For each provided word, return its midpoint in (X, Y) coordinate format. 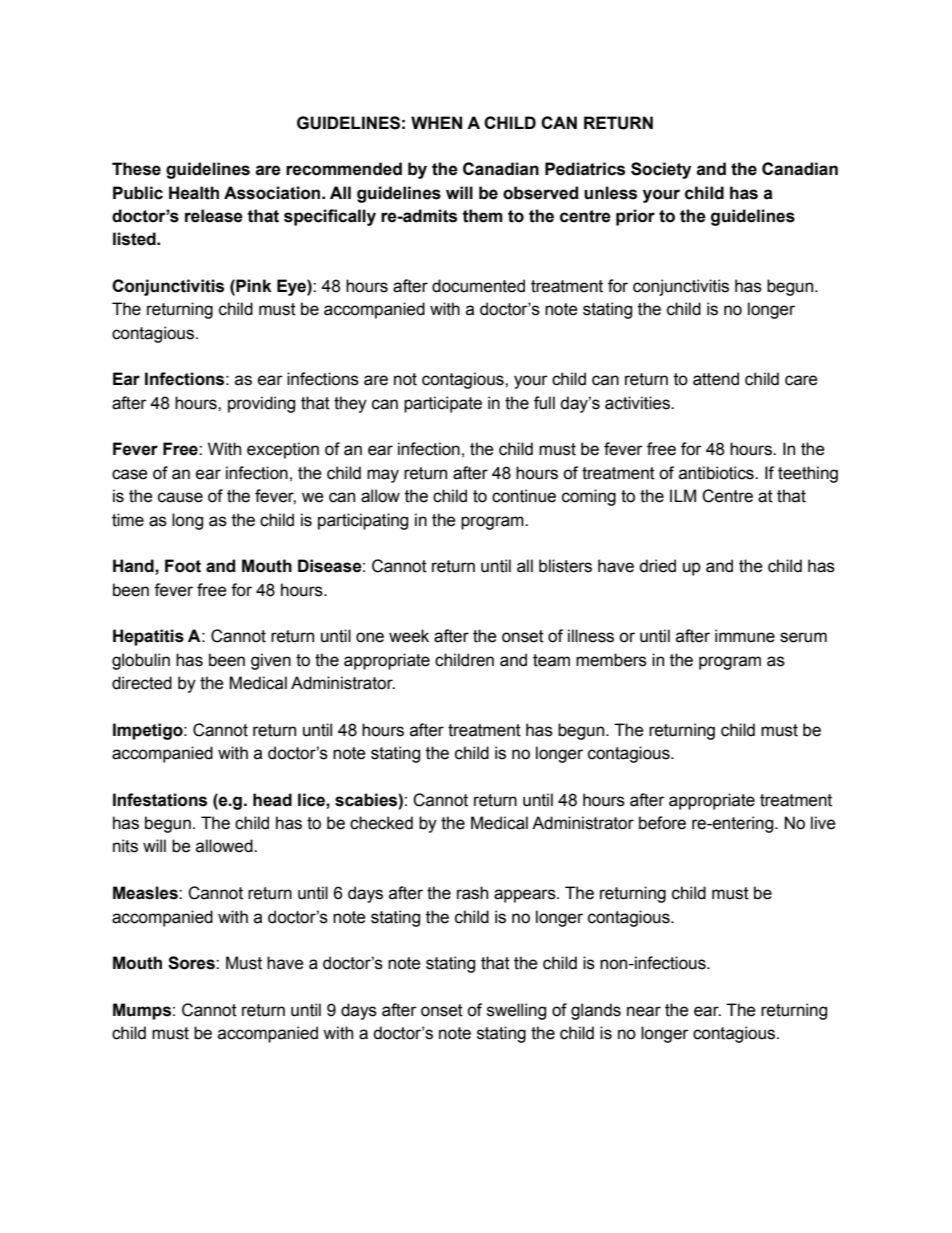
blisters (565, 566)
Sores (192, 963)
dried (657, 566)
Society (661, 170)
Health (194, 193)
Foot (183, 566)
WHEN (436, 122)
